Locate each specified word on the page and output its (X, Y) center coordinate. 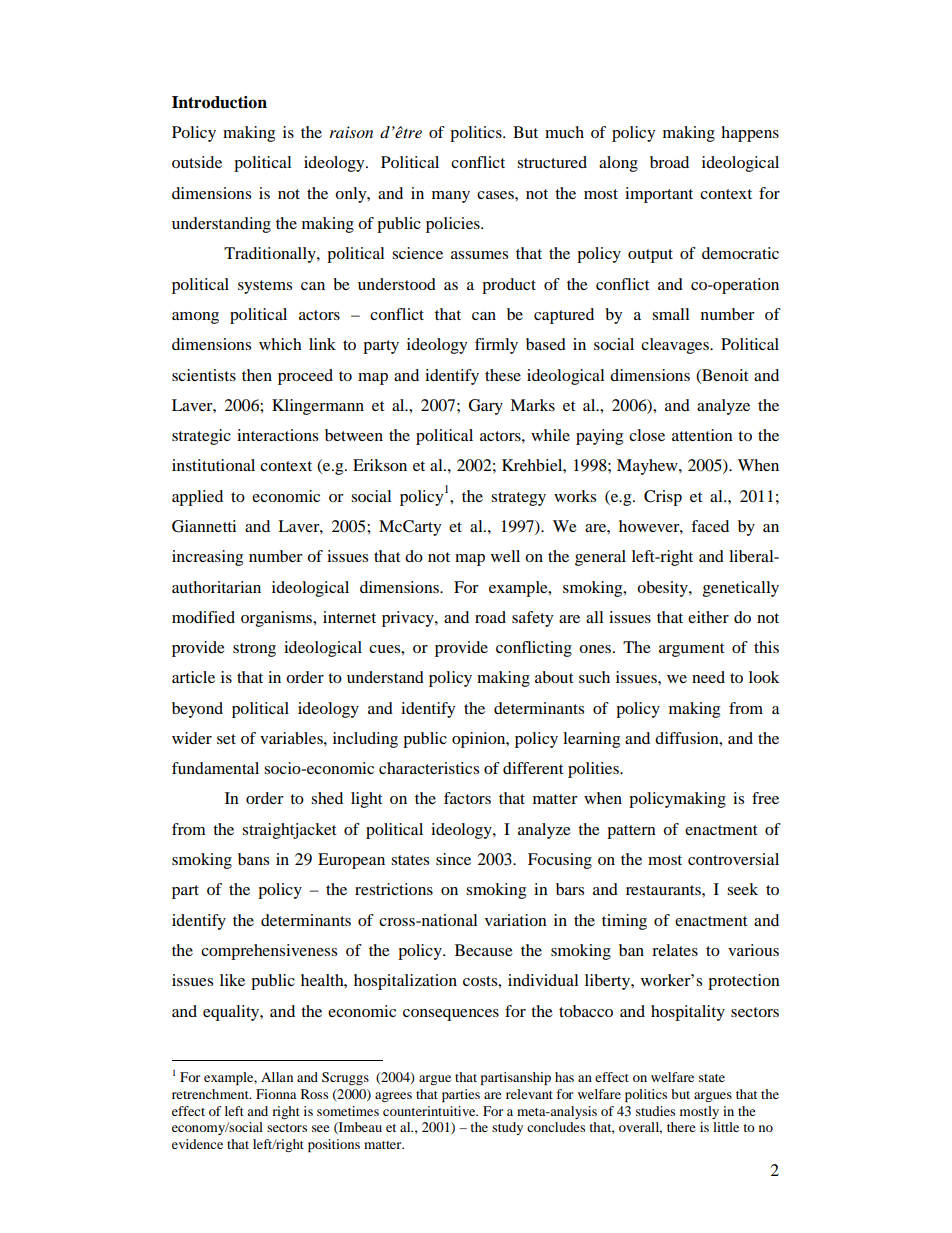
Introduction (219, 102)
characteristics (429, 768)
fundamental (215, 768)
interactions (277, 435)
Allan (277, 1077)
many (451, 197)
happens (750, 134)
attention (702, 435)
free (765, 798)
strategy (518, 499)
